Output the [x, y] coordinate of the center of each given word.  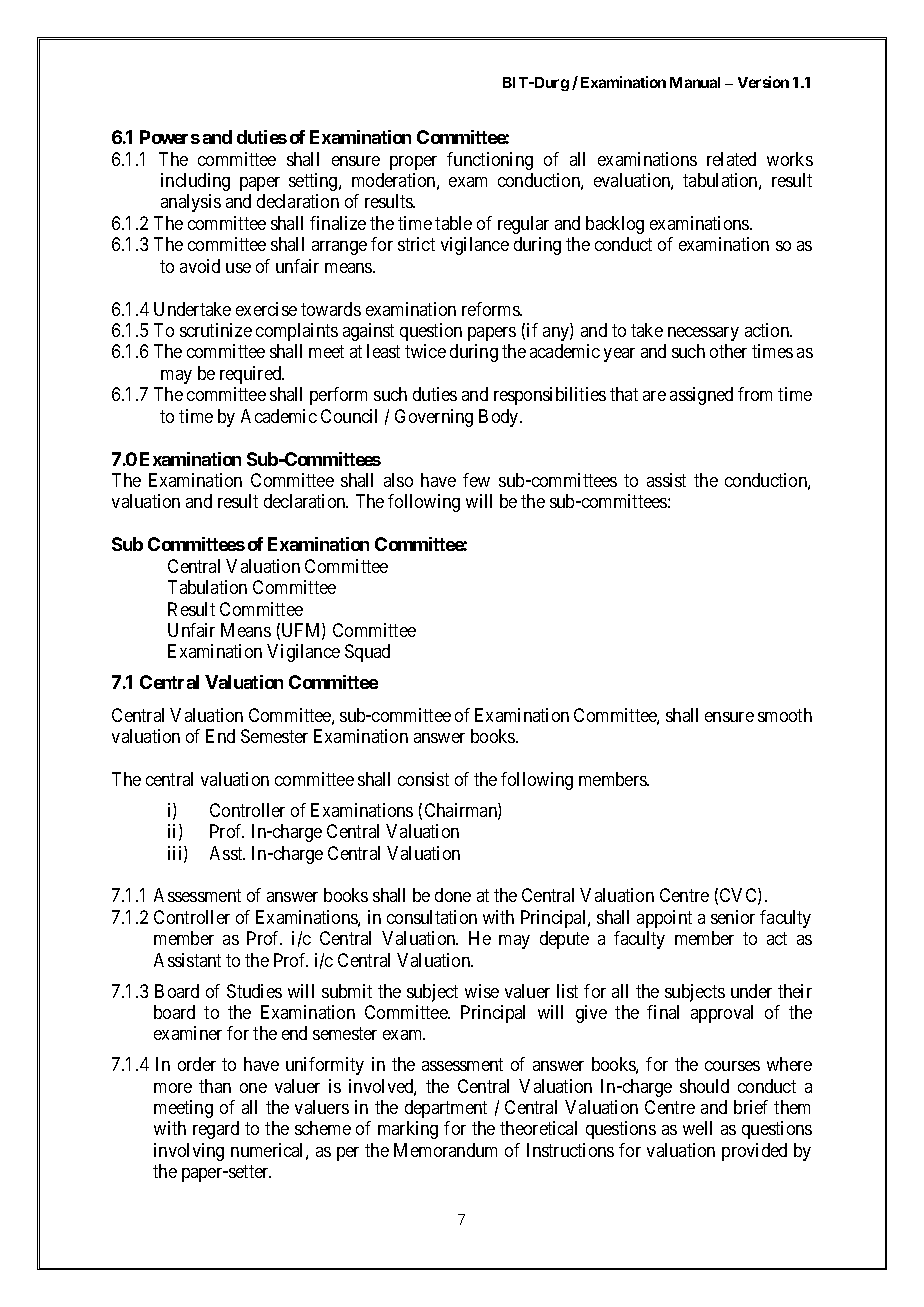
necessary [703, 334]
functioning [490, 161]
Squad [367, 653]
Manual [695, 82]
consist [423, 779]
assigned [701, 396]
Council [349, 416]
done [453, 895]
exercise [266, 309]
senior [733, 917]
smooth [785, 715]
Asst [227, 853]
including [195, 182]
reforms [491, 309]
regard [216, 1130]
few [476, 480]
